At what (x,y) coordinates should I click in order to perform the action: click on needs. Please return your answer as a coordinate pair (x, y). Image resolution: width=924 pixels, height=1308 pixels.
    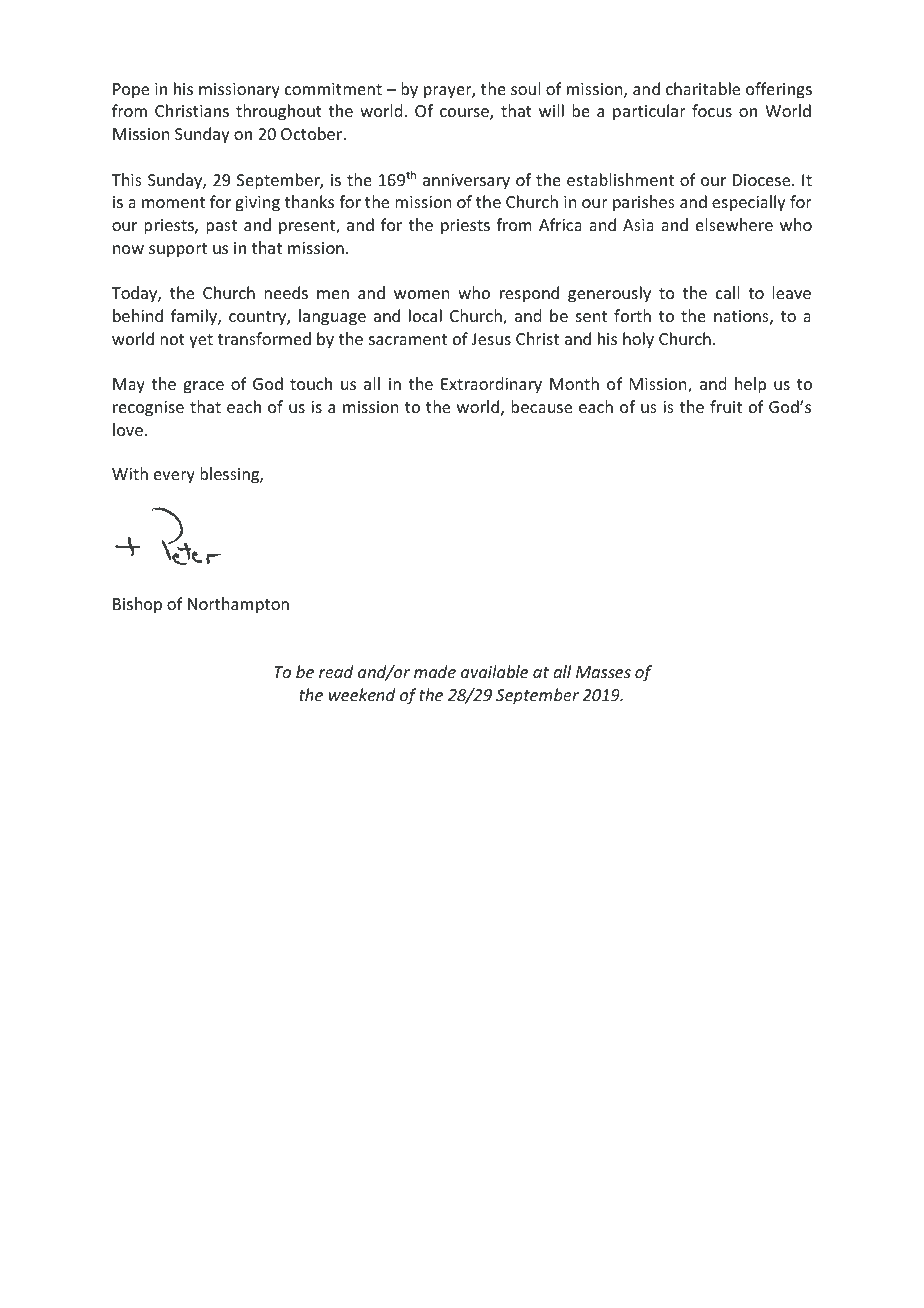
    Looking at the image, I should click on (286, 292).
